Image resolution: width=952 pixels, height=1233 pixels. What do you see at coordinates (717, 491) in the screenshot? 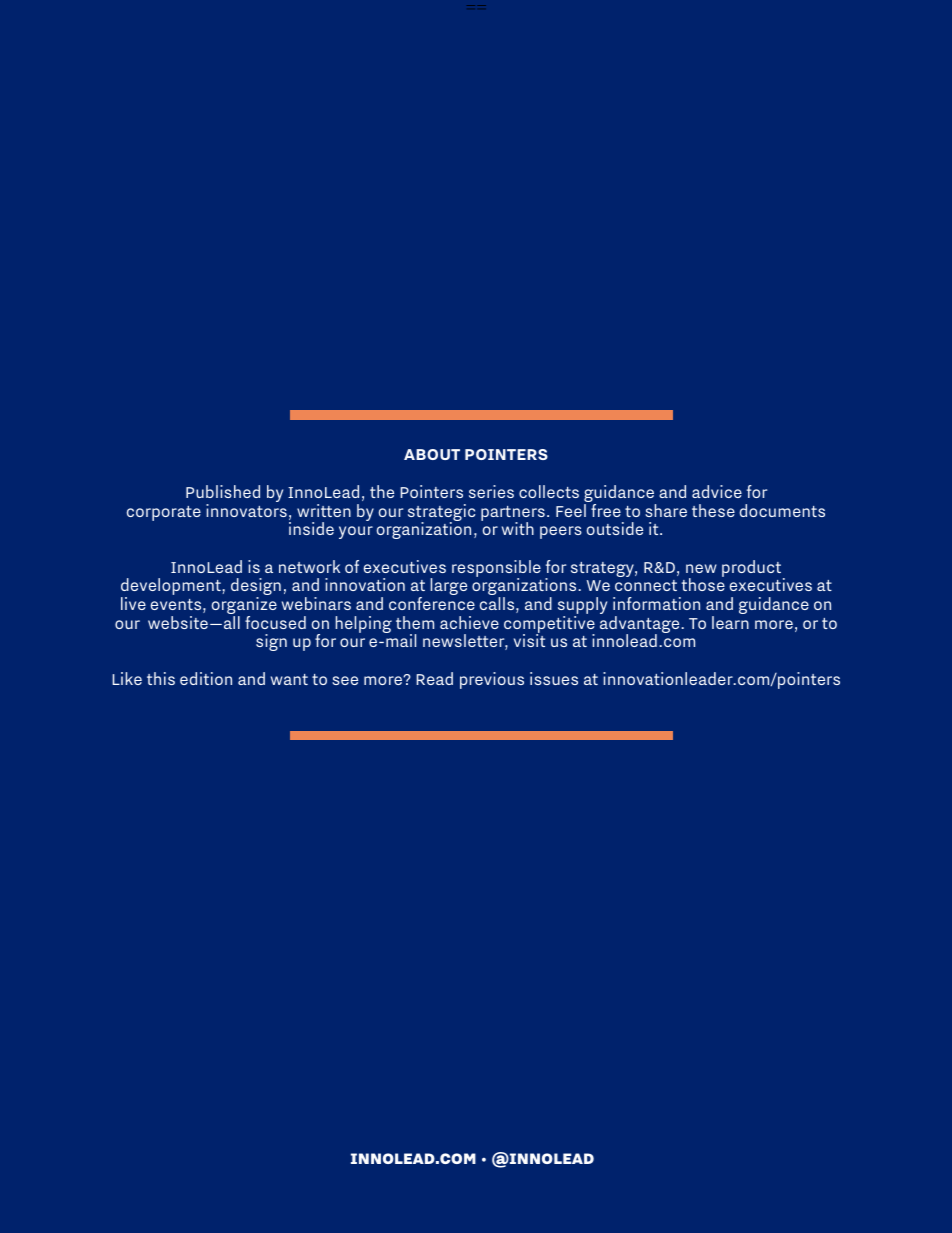
I see `advice` at bounding box center [717, 491].
